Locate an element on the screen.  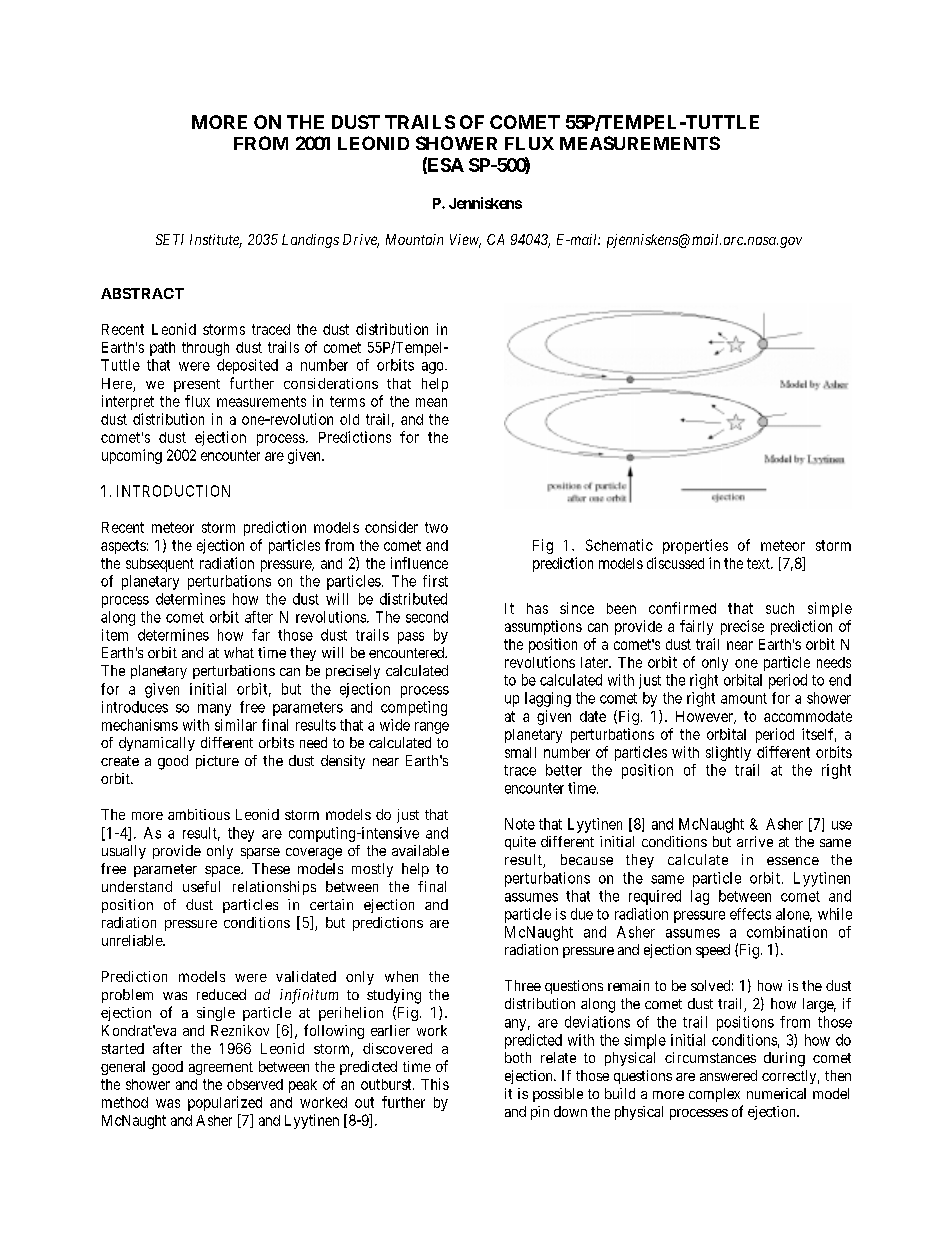
two is located at coordinates (436, 527).
